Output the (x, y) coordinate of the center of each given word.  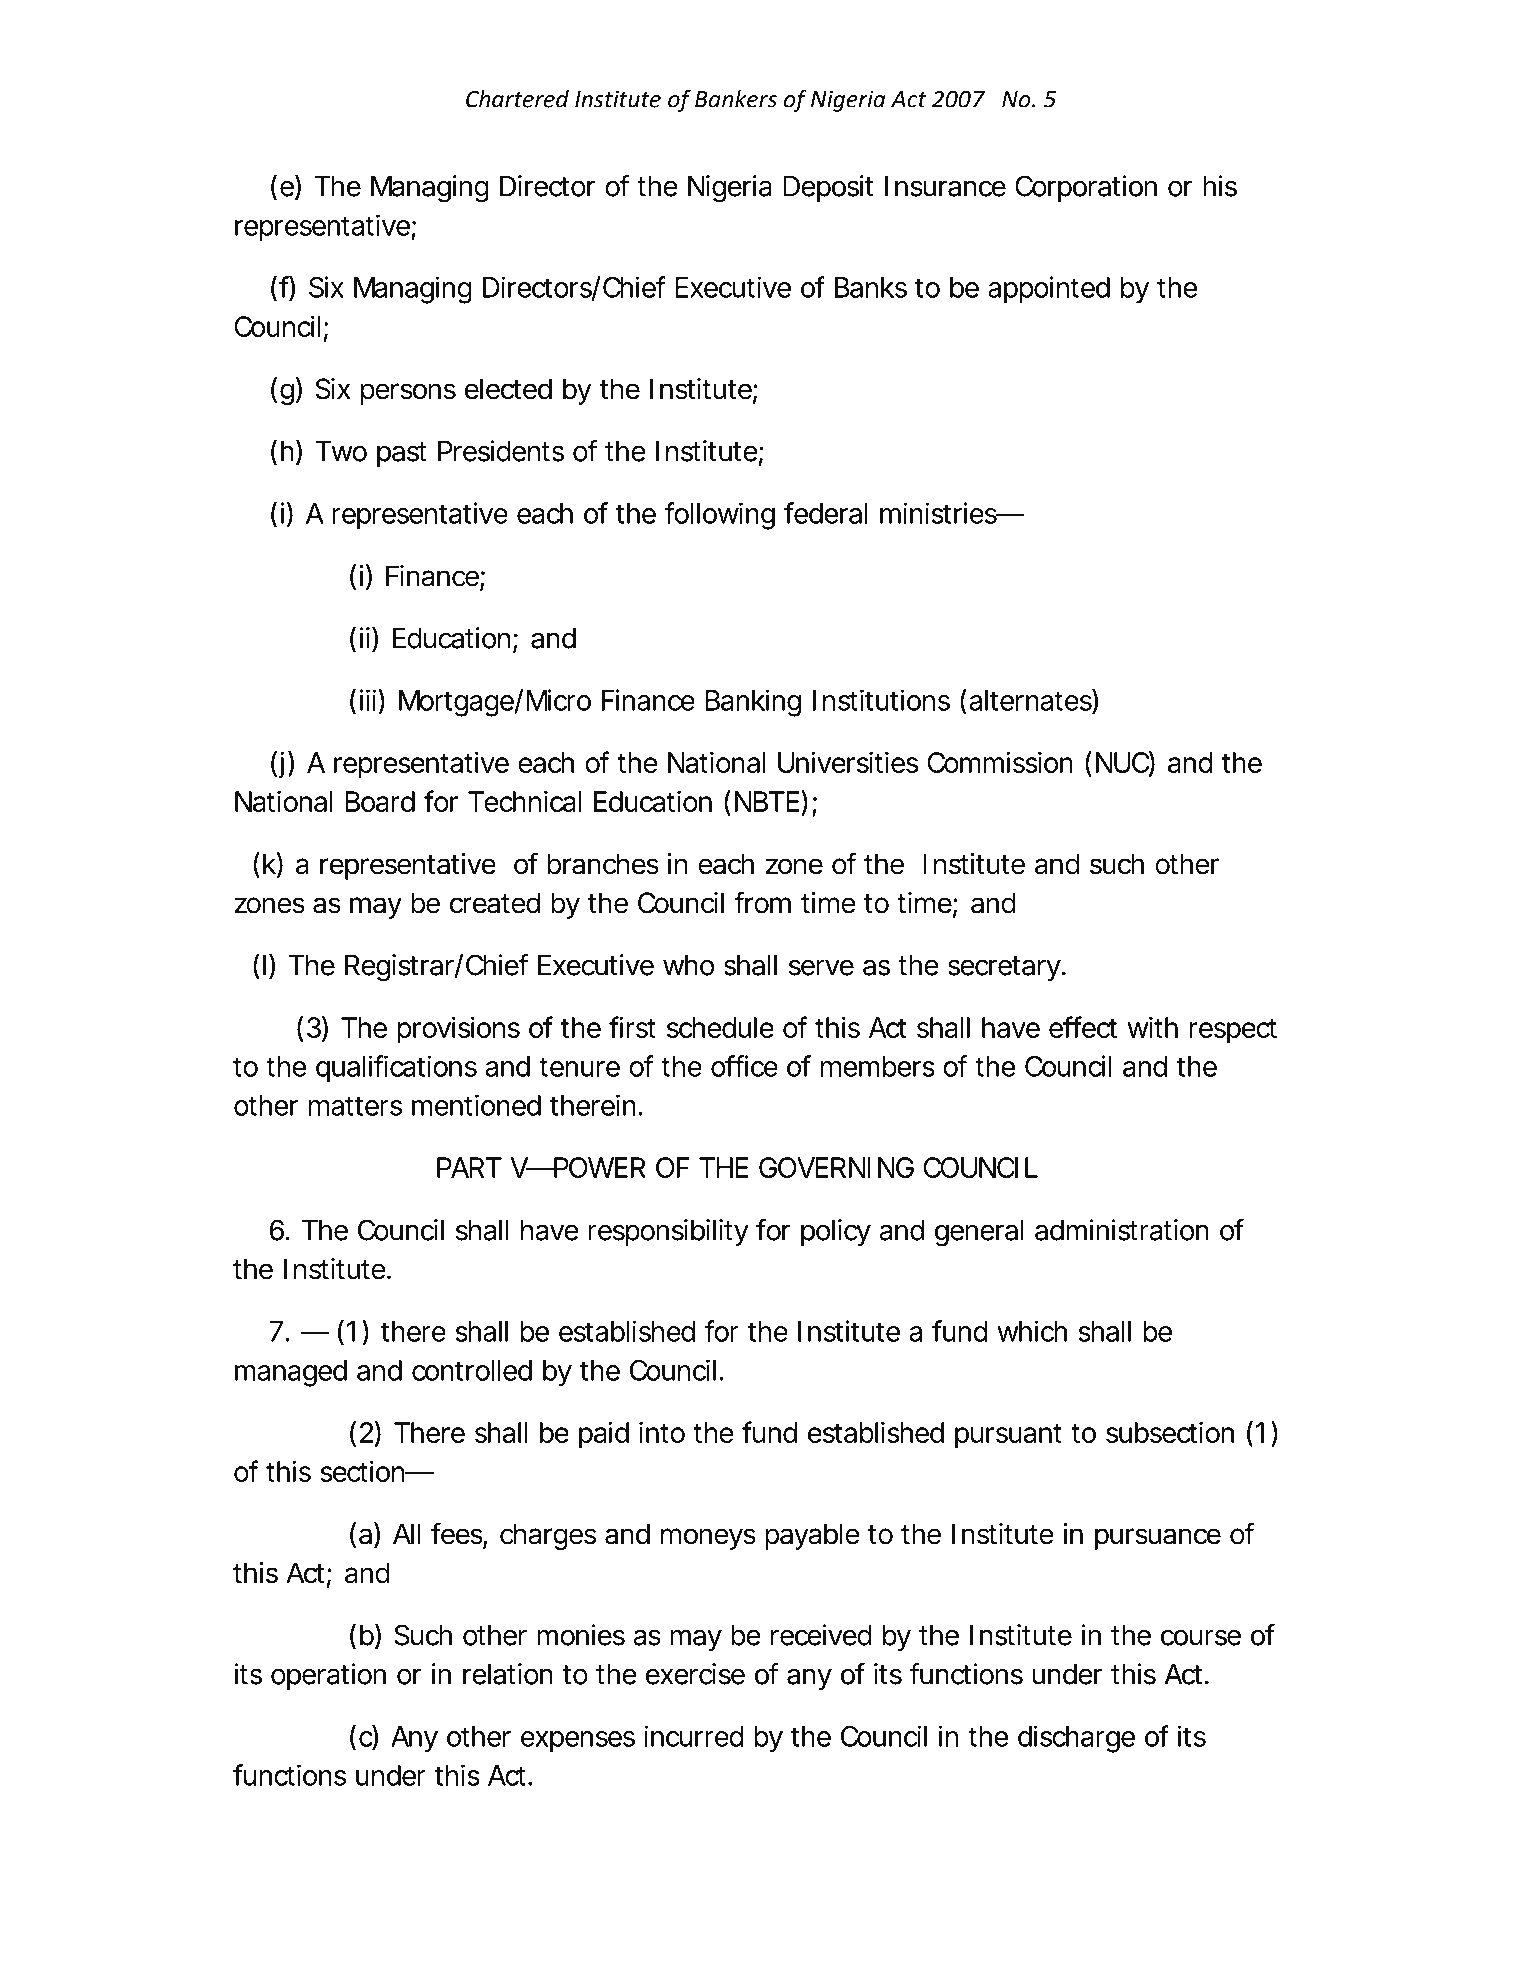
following (719, 516)
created (495, 903)
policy (836, 1232)
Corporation (1086, 188)
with (1152, 1027)
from (762, 902)
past (402, 454)
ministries (939, 513)
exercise (695, 1674)
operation (328, 1676)
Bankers (736, 98)
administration (1122, 1230)
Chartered (517, 98)
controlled (472, 1370)
